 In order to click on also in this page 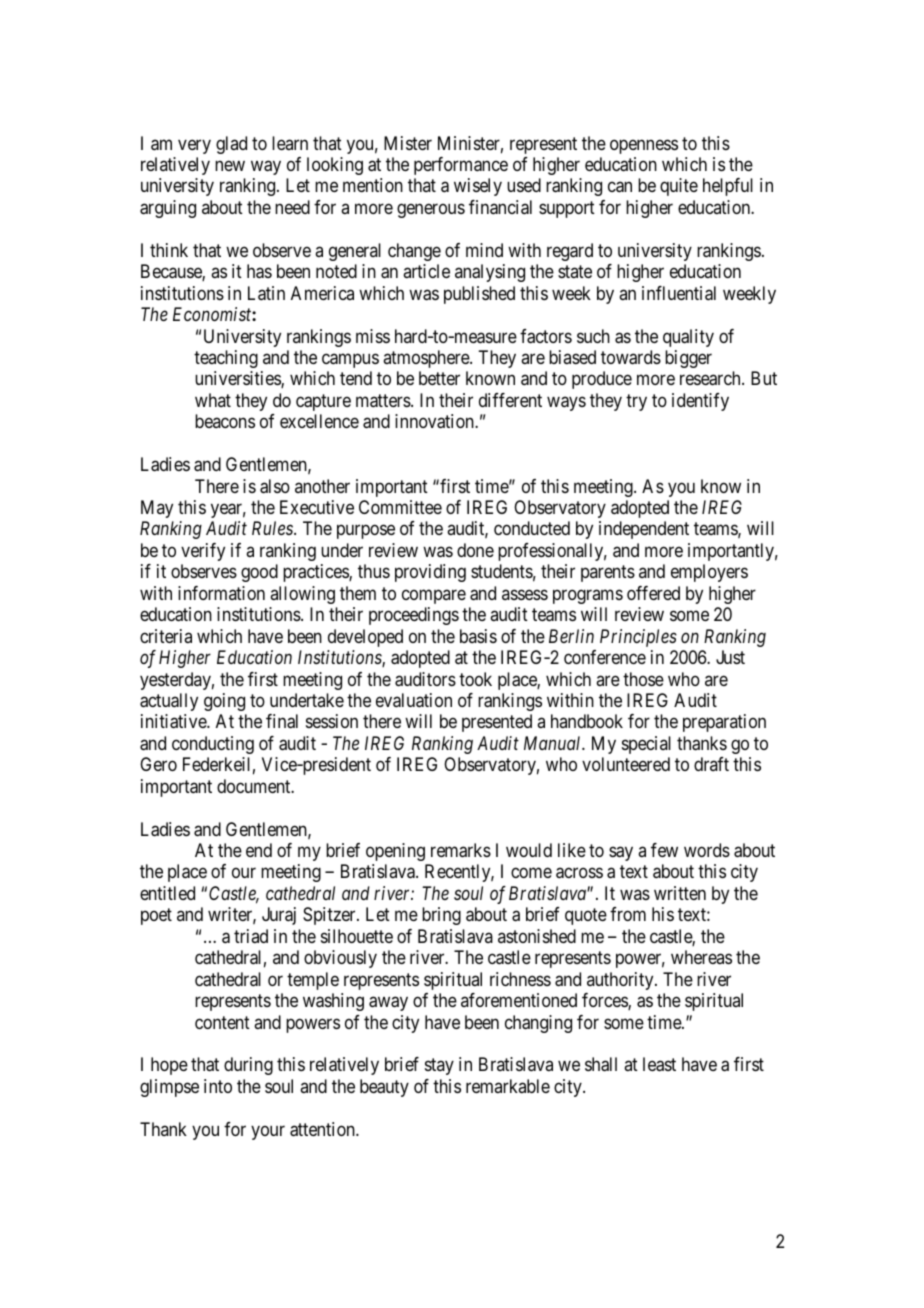, I will do `click(275, 486)`.
